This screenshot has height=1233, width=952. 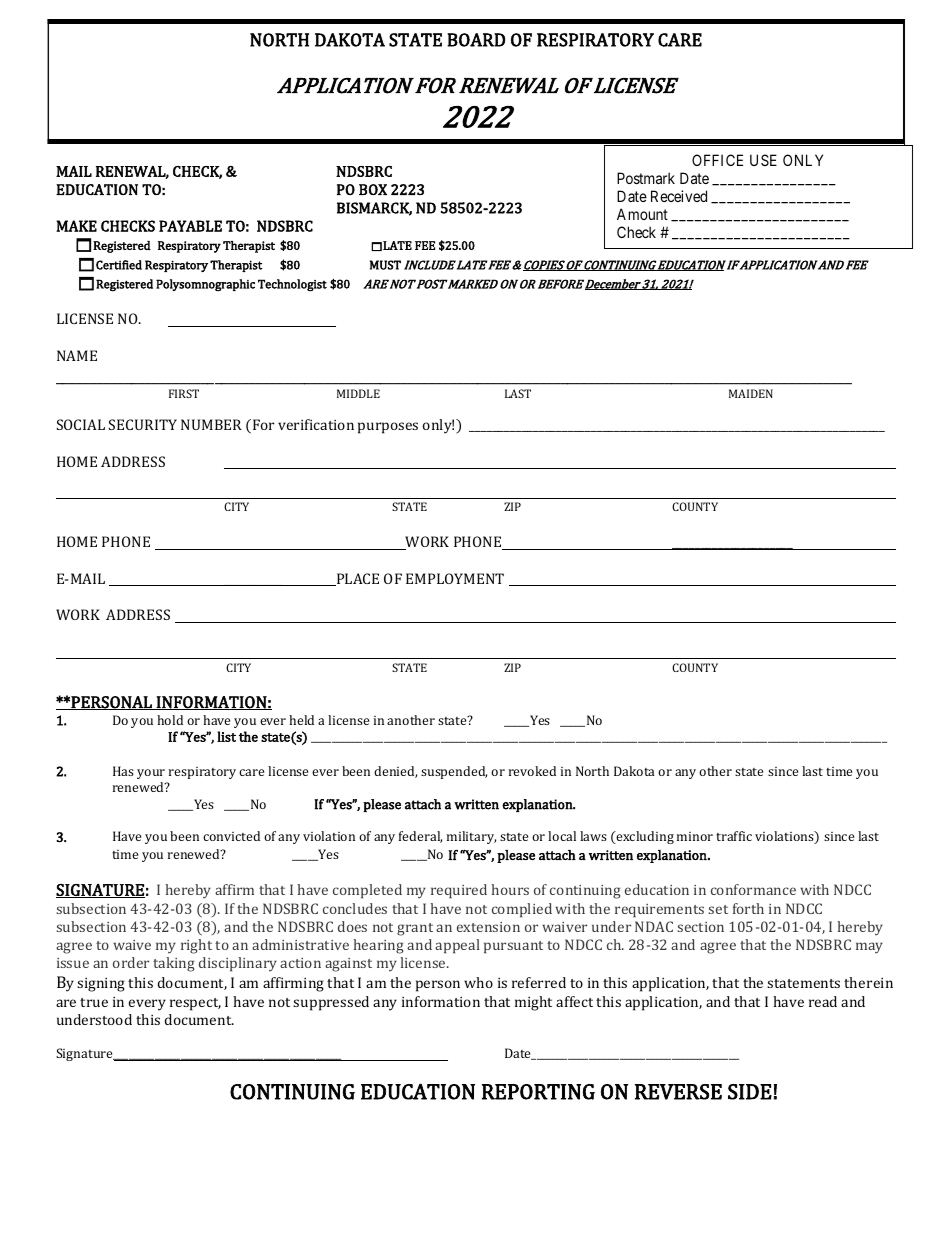 I want to click on revoked, so click(x=532, y=771).
